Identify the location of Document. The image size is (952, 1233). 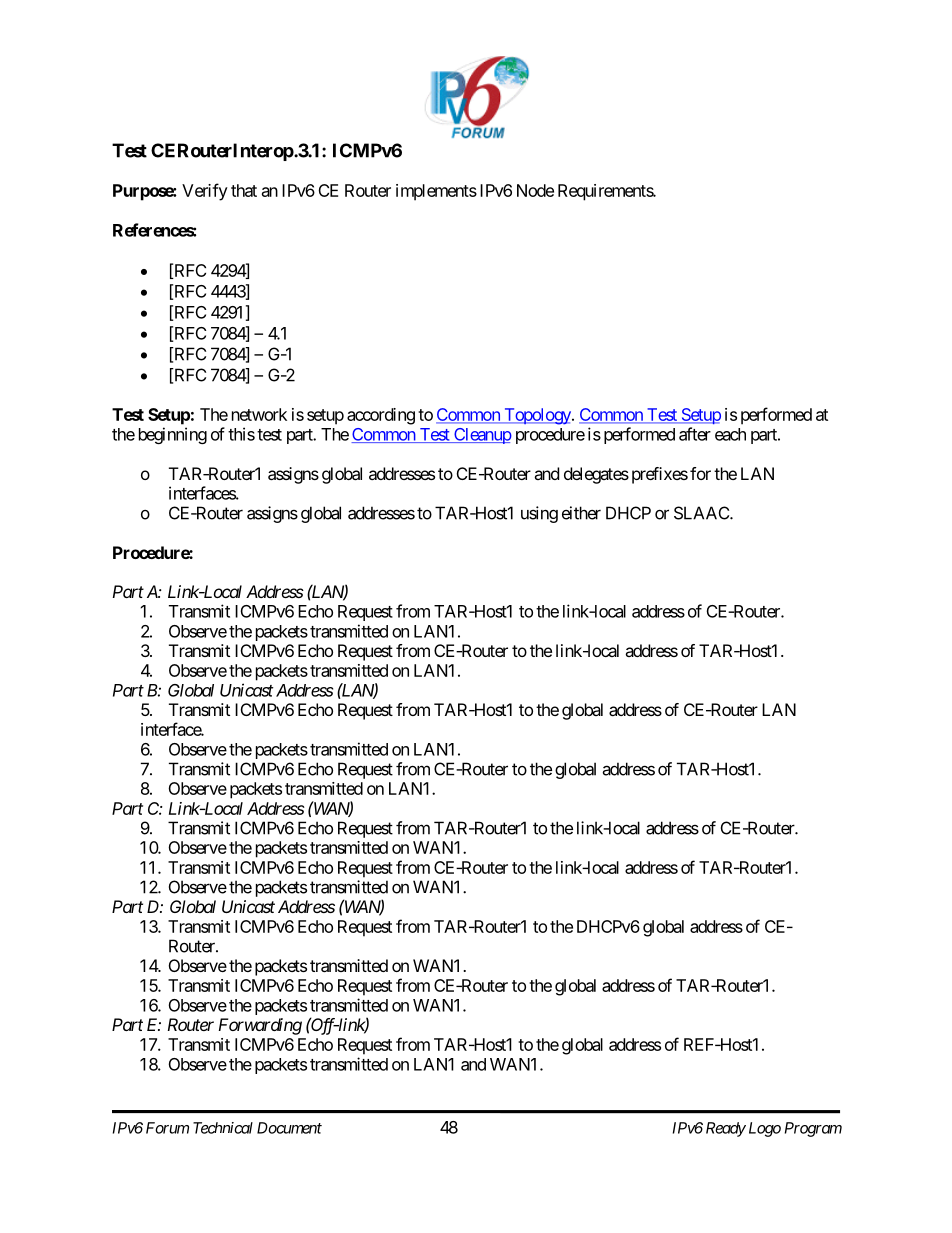
(289, 1128).
